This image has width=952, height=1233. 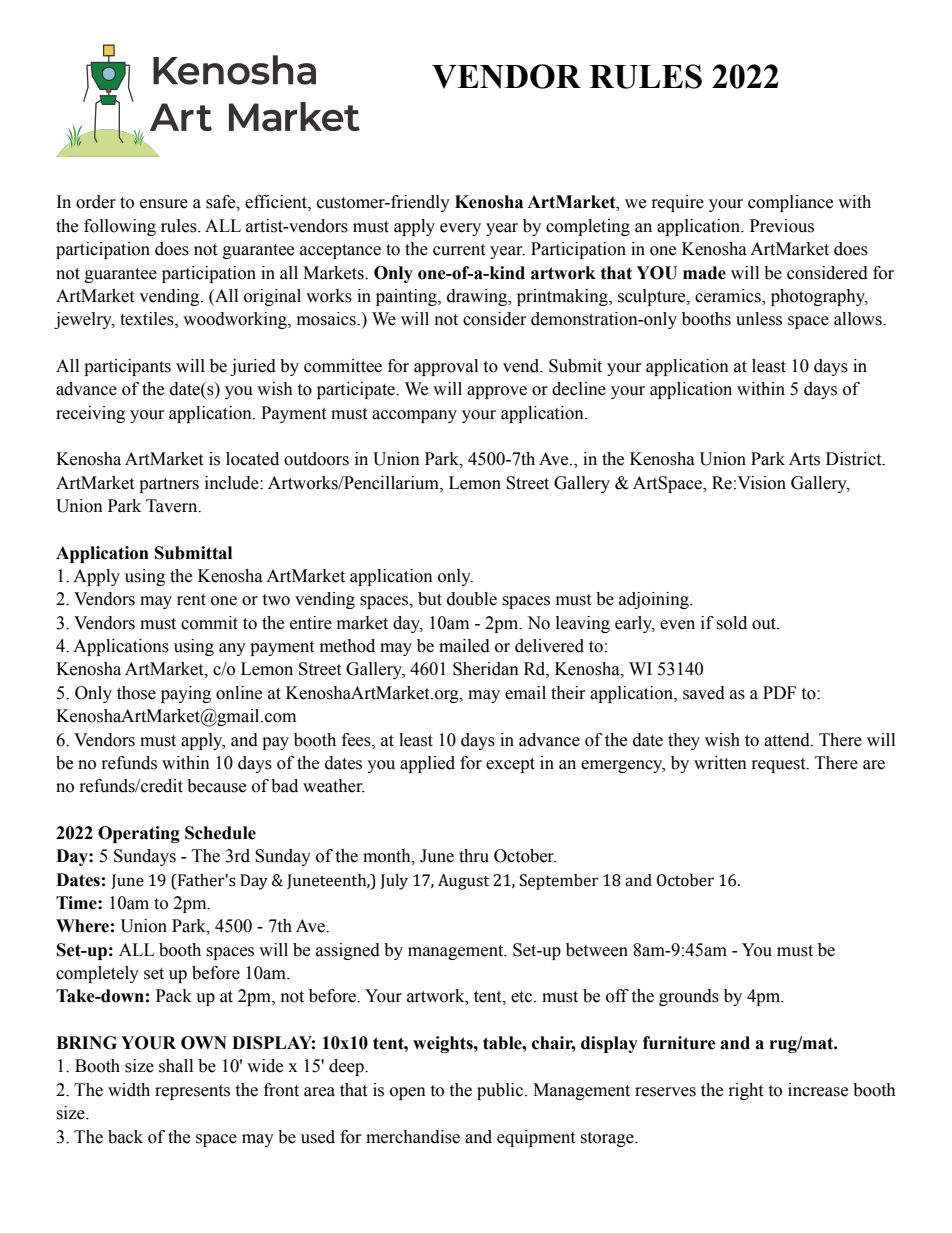 I want to click on participants, so click(x=127, y=367).
